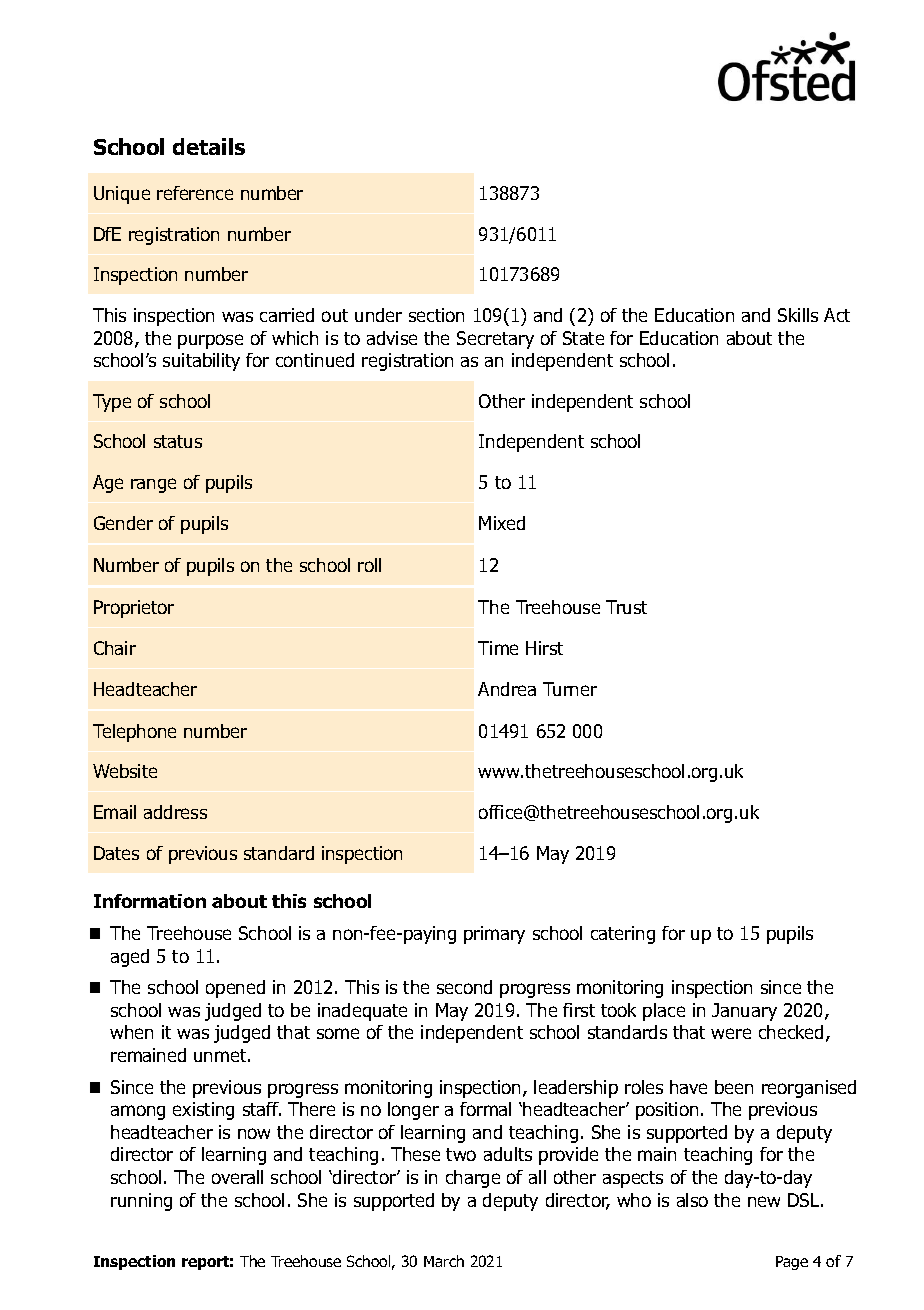 This screenshot has width=924, height=1310. Describe the element at coordinates (153, 485) in the screenshot. I see `range` at that location.
